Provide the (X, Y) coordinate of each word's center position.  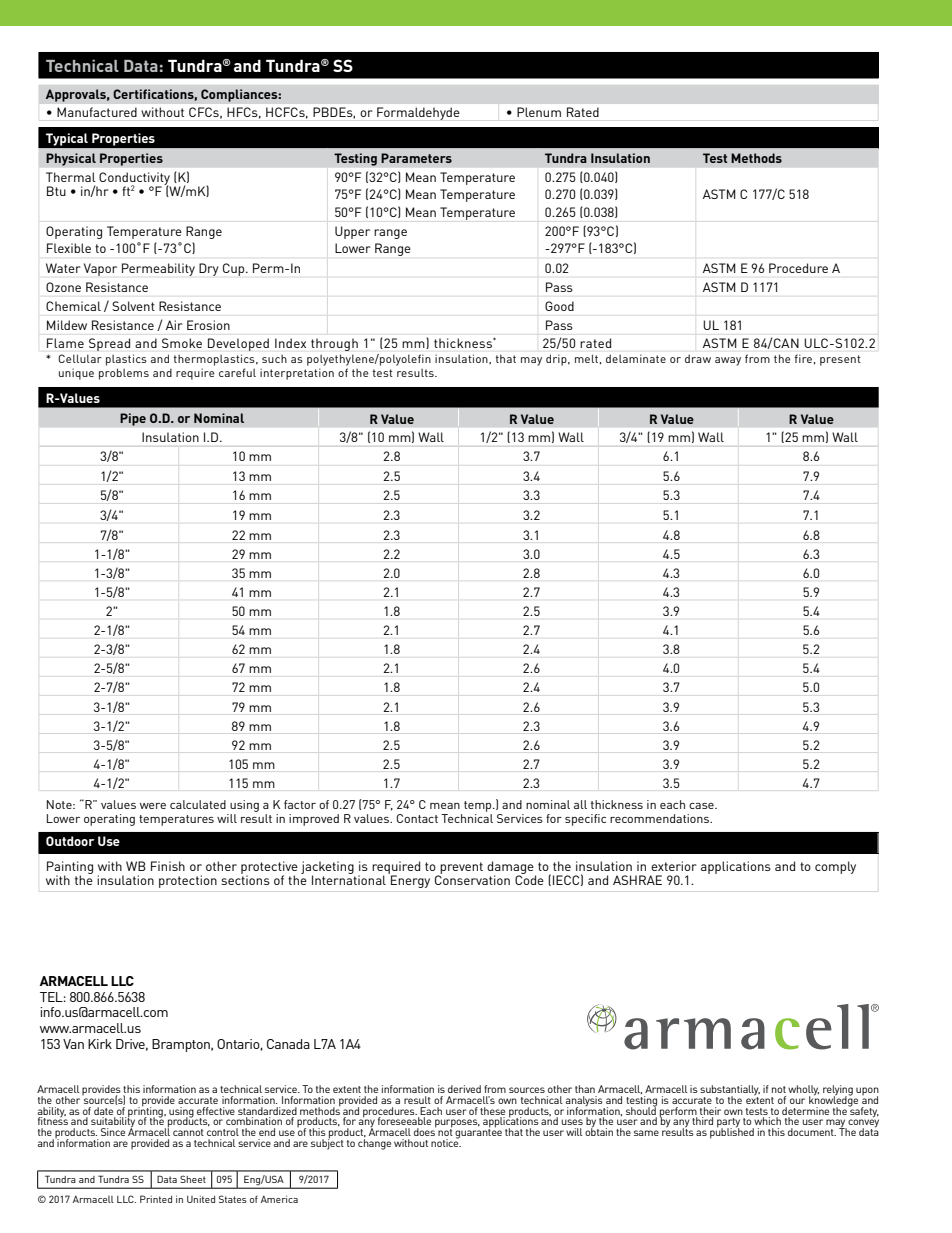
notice (446, 1142)
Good (559, 306)
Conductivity (134, 179)
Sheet (193, 1179)
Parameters (416, 158)
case (702, 806)
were (153, 806)
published (732, 1132)
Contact (417, 818)
